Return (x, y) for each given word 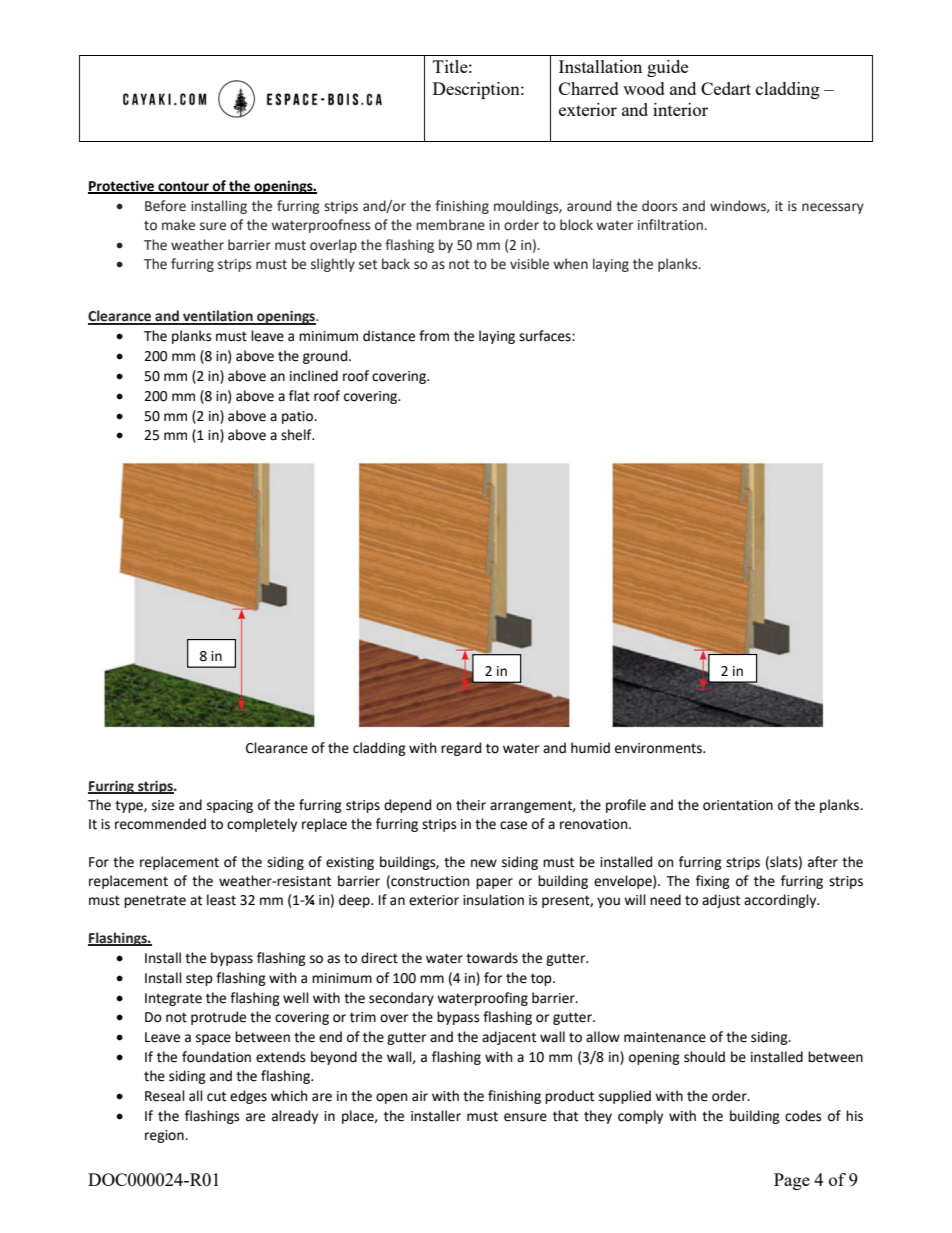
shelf (297, 435)
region (165, 1136)
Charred (589, 88)
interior (680, 109)
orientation (738, 805)
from (434, 336)
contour (183, 187)
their (471, 805)
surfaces (546, 336)
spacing (230, 806)
